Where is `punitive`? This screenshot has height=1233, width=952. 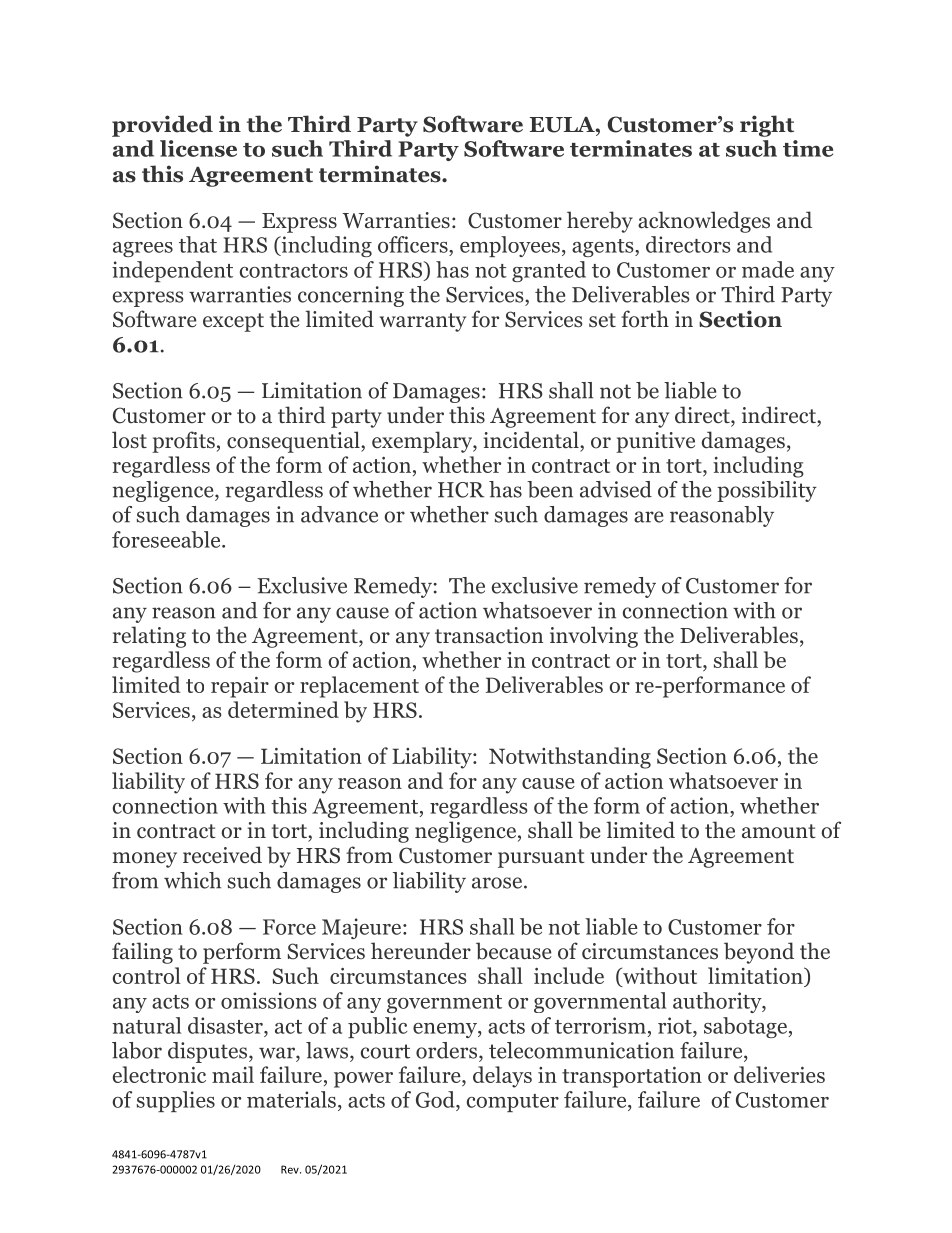
punitive is located at coordinates (655, 442).
